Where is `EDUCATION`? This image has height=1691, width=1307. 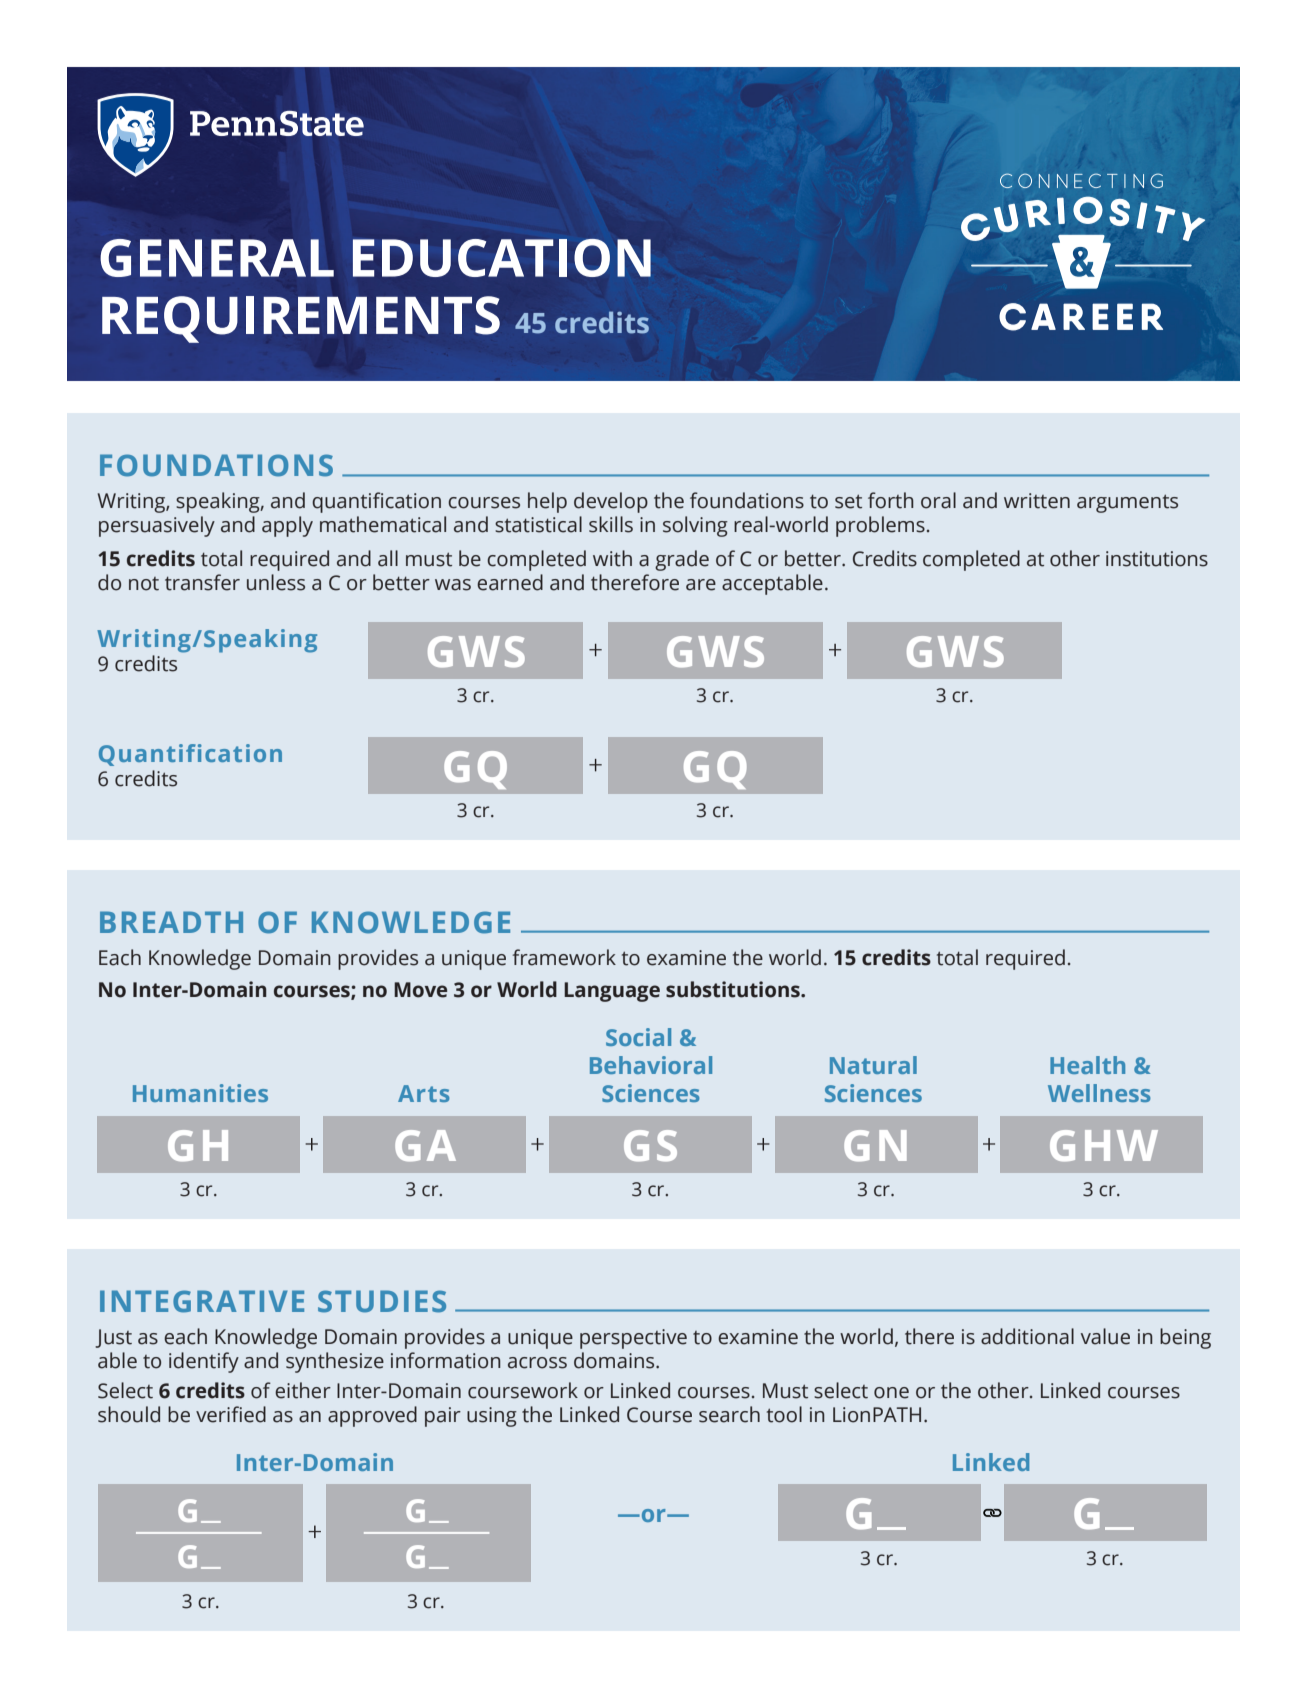
EDUCATION is located at coordinates (502, 258).
